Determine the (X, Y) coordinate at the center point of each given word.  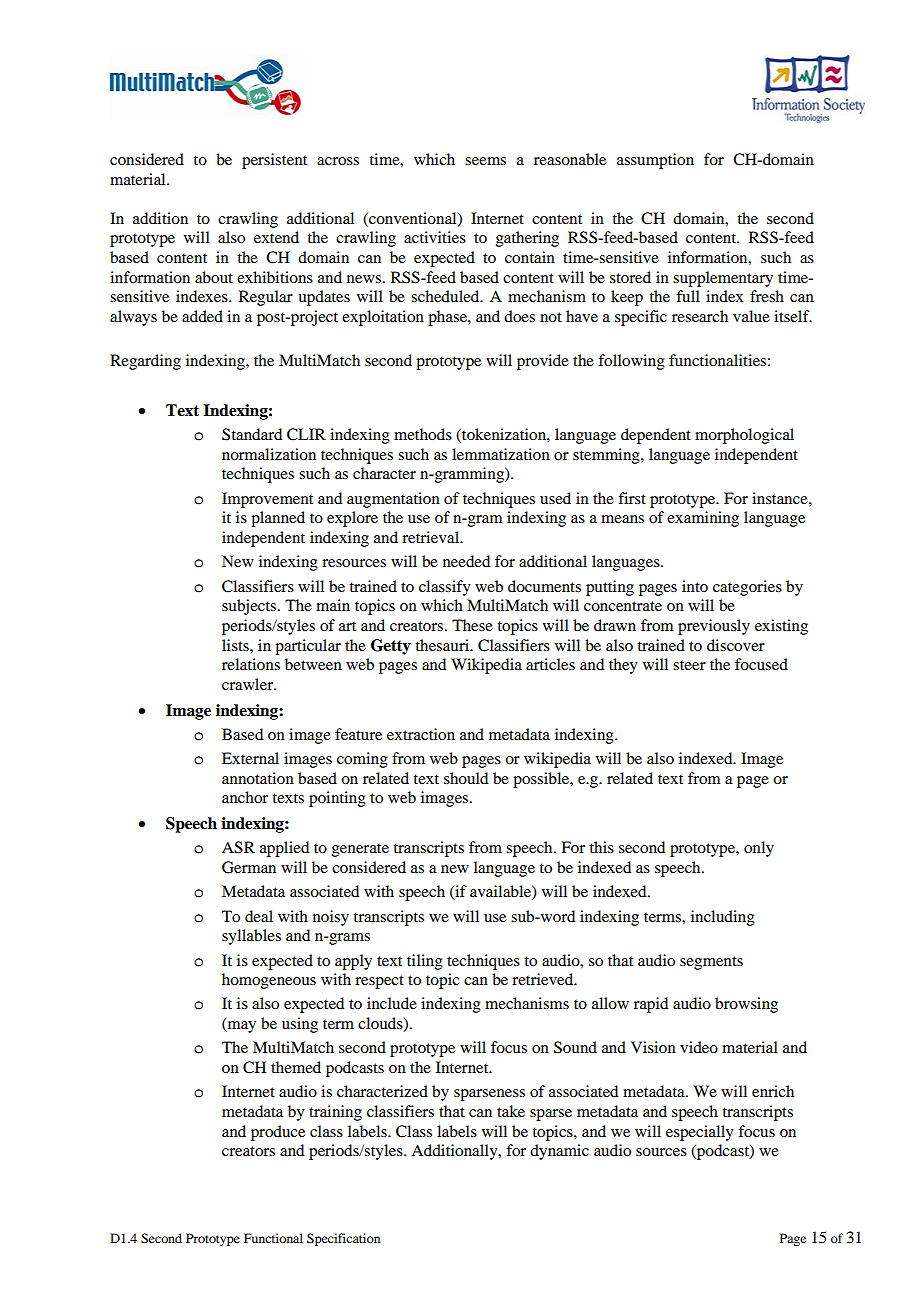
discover (736, 645)
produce (278, 1133)
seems (485, 161)
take (511, 1111)
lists (236, 645)
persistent (274, 161)
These (472, 625)
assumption (655, 161)
